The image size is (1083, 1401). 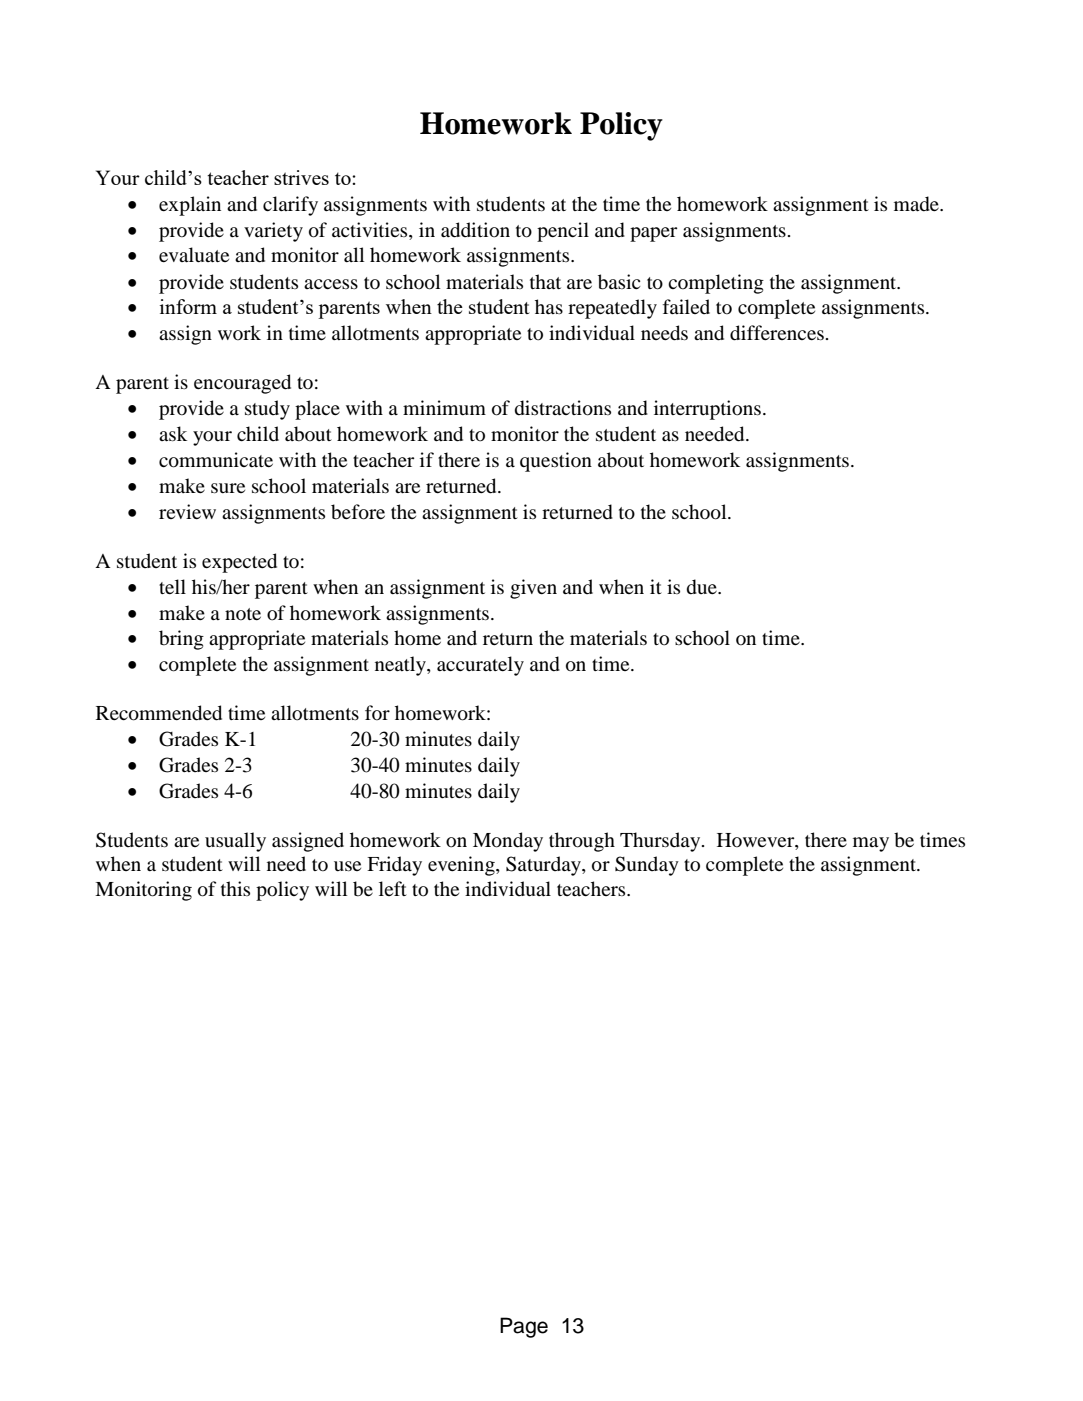 I want to click on may, so click(x=871, y=844).
